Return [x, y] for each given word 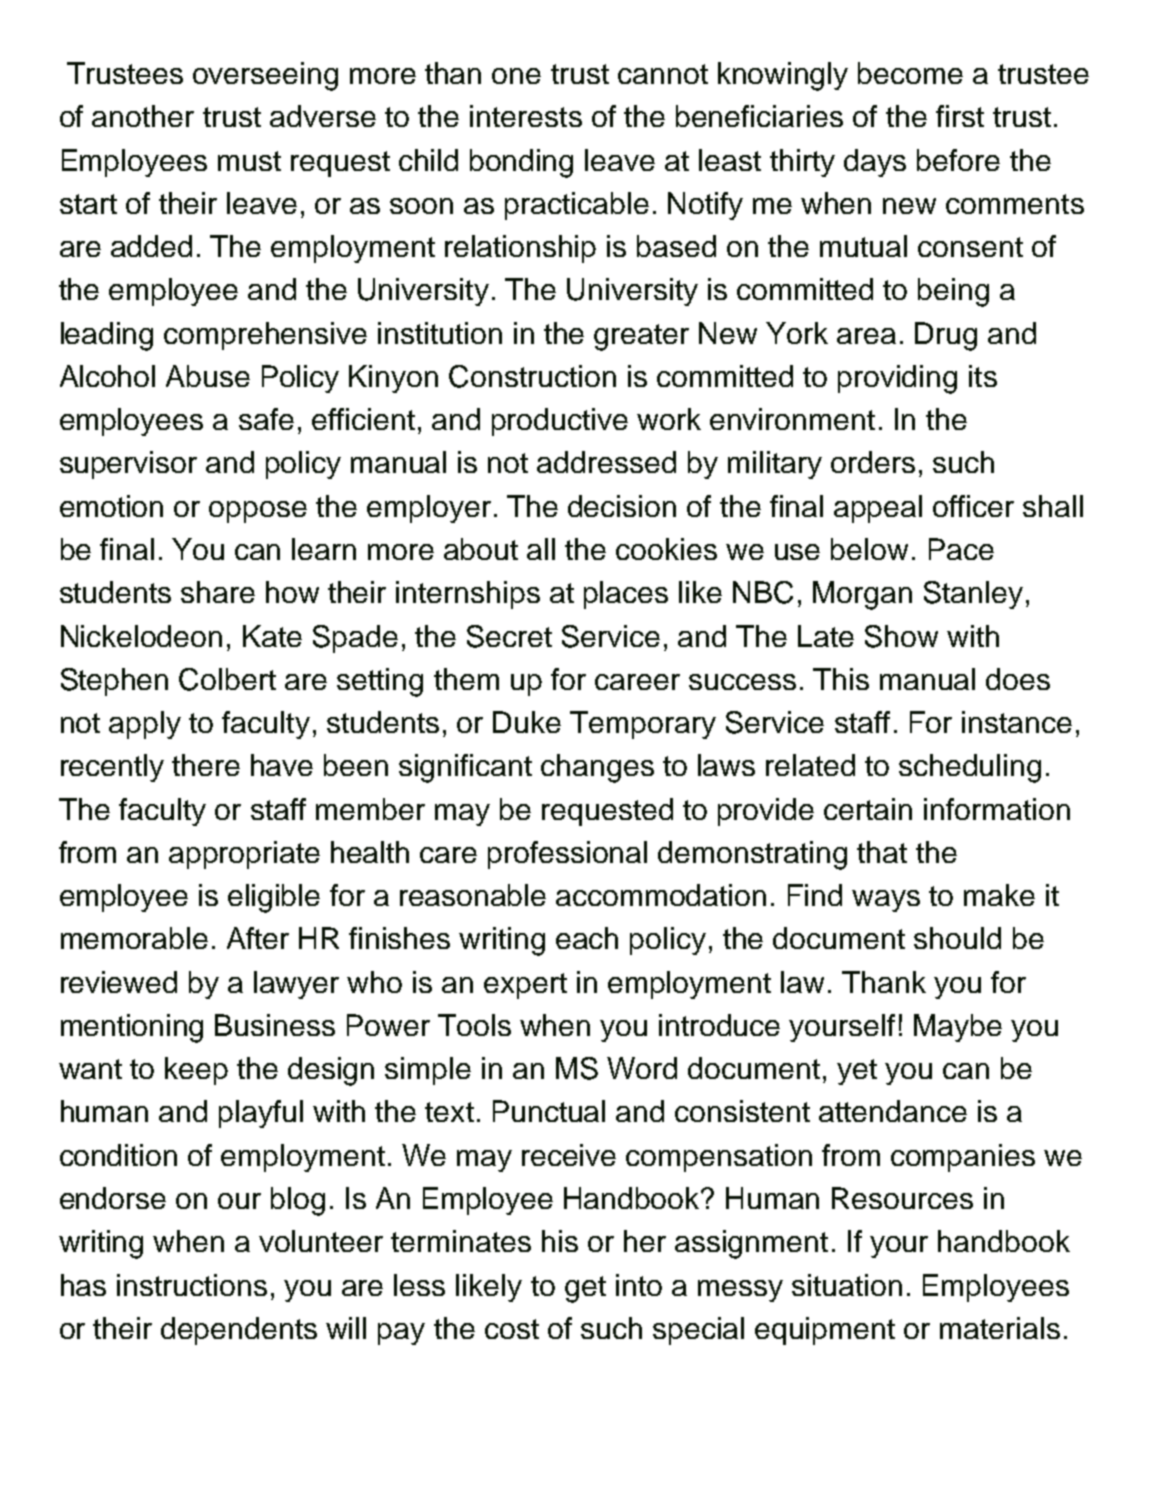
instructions [192, 1285]
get [585, 1289]
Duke [527, 722]
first [960, 116]
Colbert [227, 679]
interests [526, 116]
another [143, 116]
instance [1017, 722]
